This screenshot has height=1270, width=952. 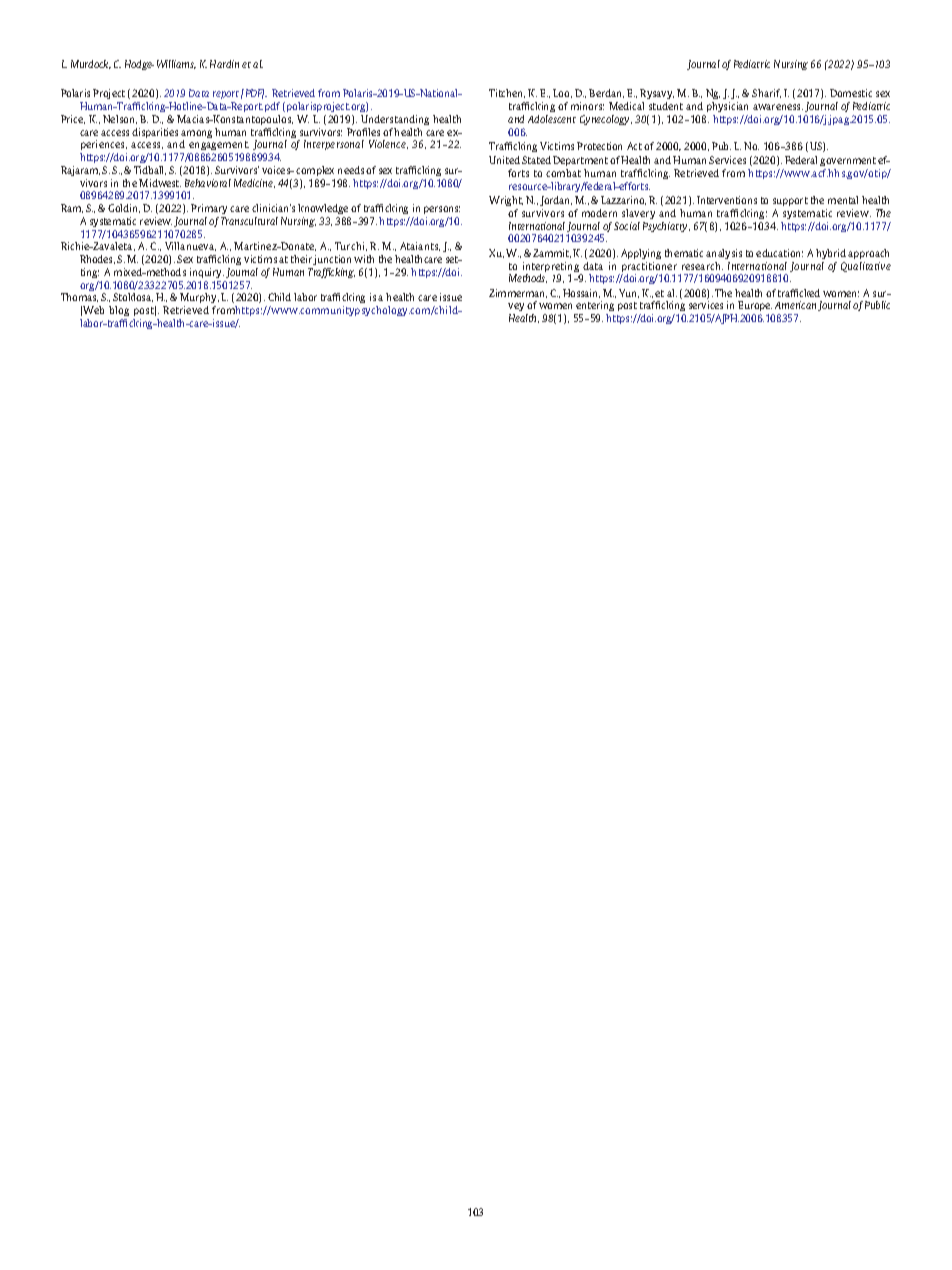 I want to click on Murphy, so click(x=199, y=300).
